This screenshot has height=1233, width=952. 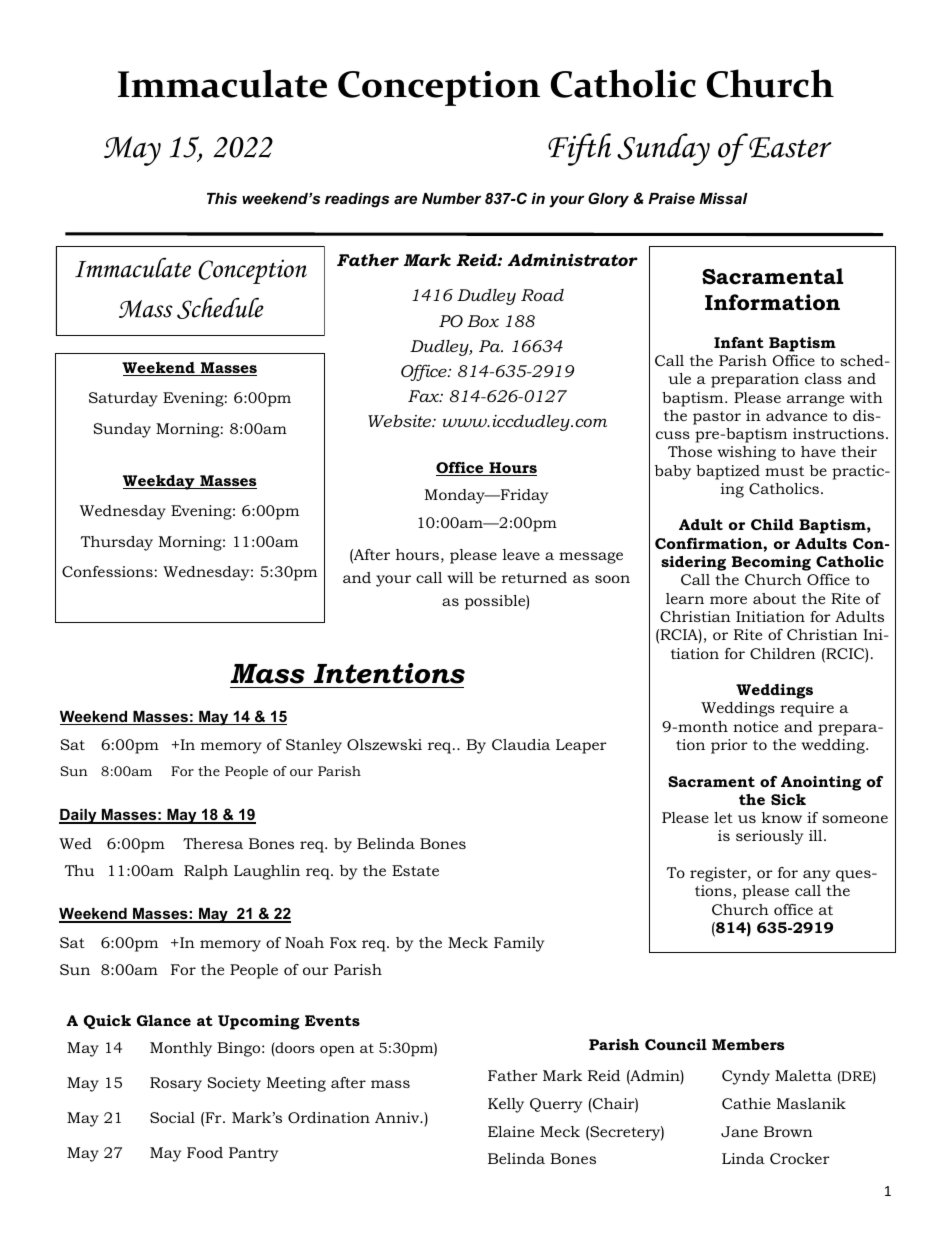 I want to click on Easter, so click(x=789, y=146).
